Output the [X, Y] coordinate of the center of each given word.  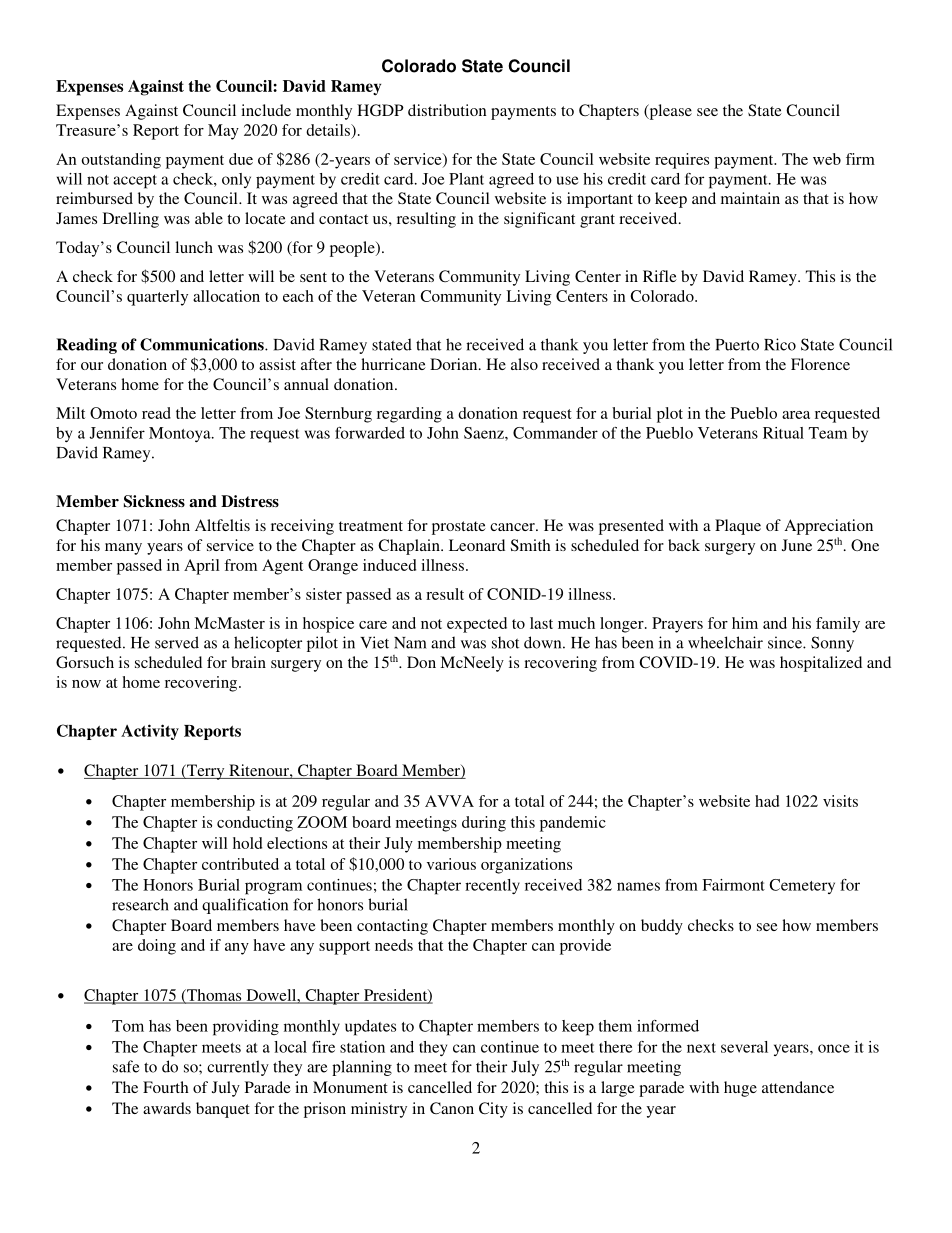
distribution [447, 110]
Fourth [166, 1087]
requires [682, 161]
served [177, 642]
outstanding [121, 161]
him [745, 623]
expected [477, 625]
